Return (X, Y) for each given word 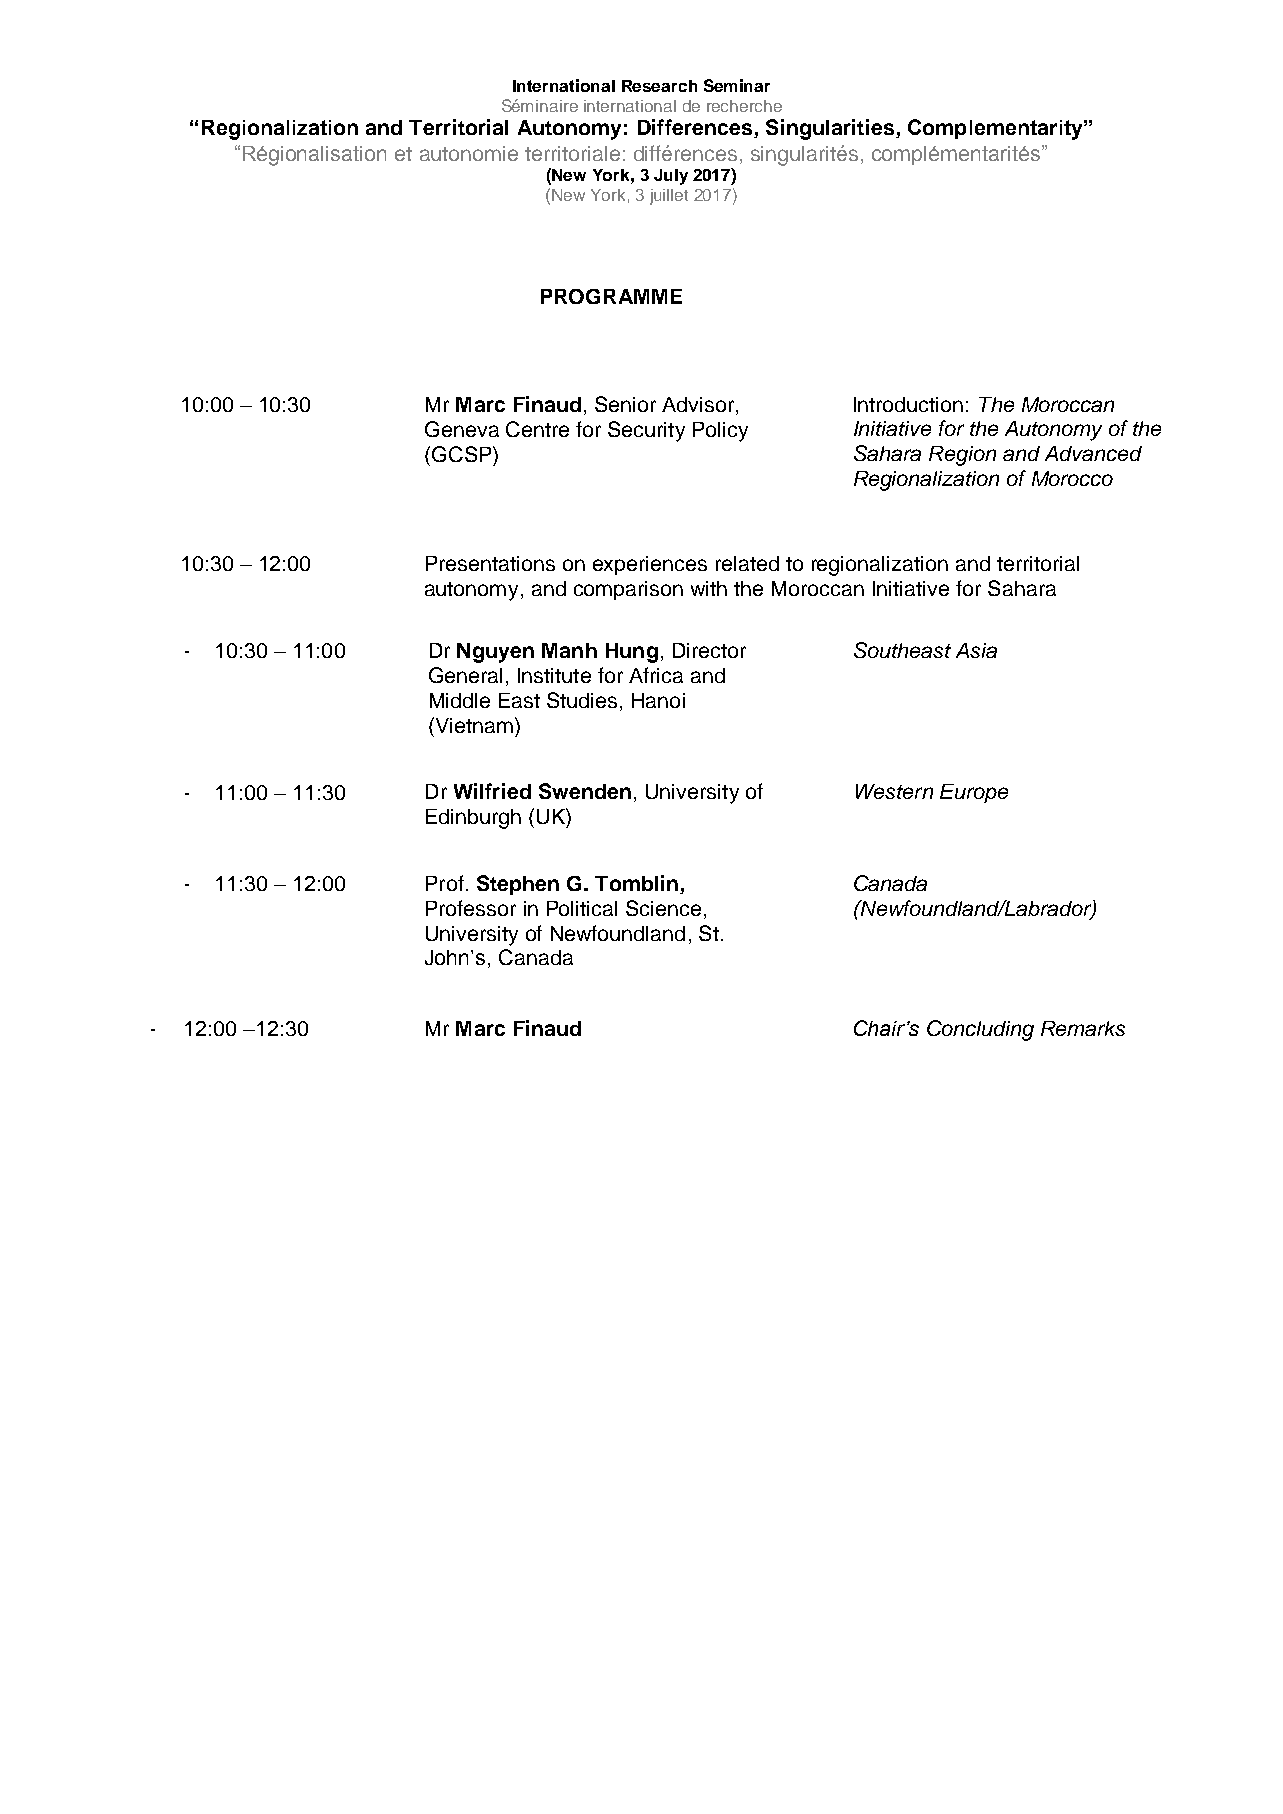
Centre (537, 429)
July (671, 177)
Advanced (1093, 453)
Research (659, 86)
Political (582, 908)
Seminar (737, 85)
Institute (554, 675)
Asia (976, 650)
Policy (720, 432)
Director (709, 650)
